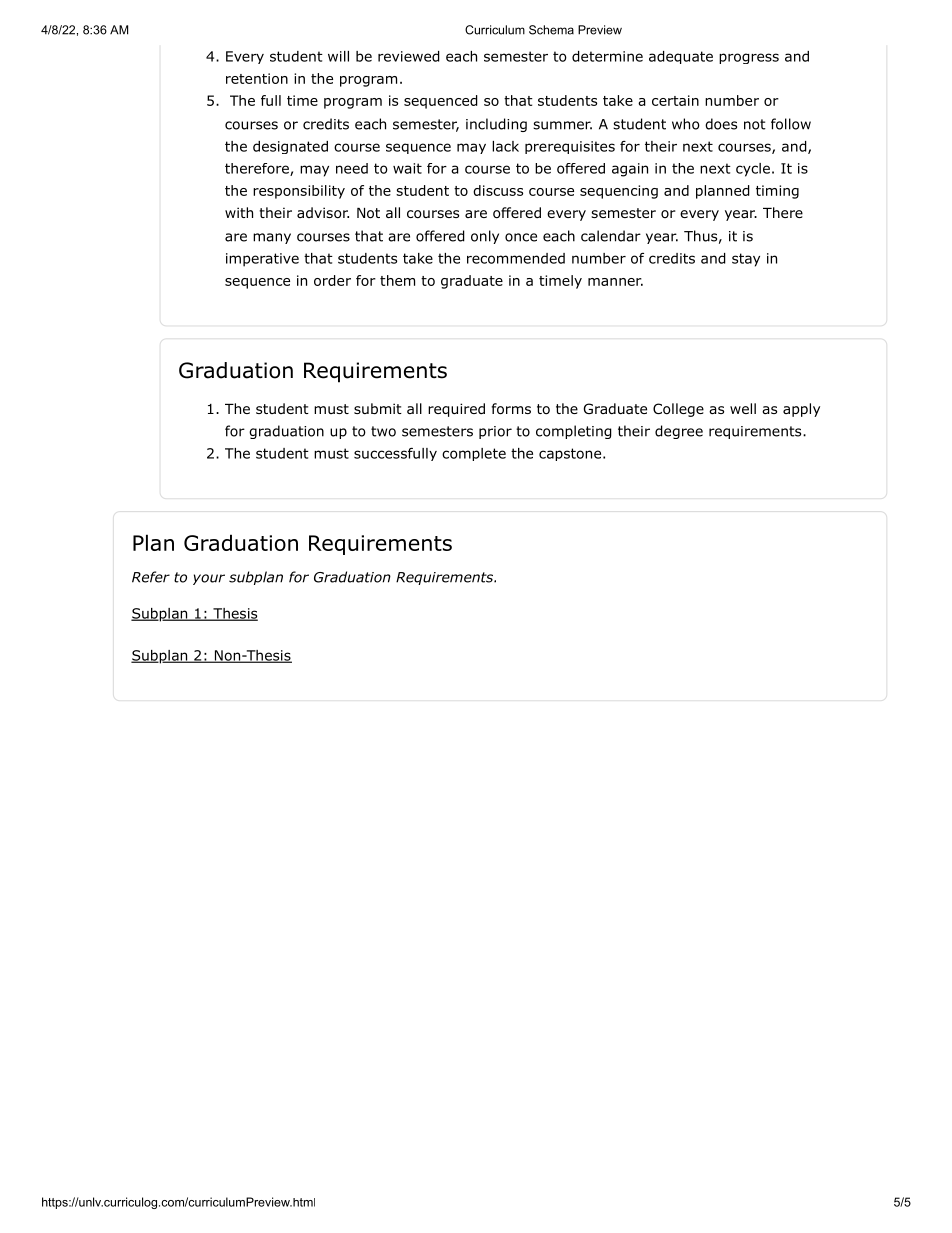  I want to click on required, so click(456, 410).
